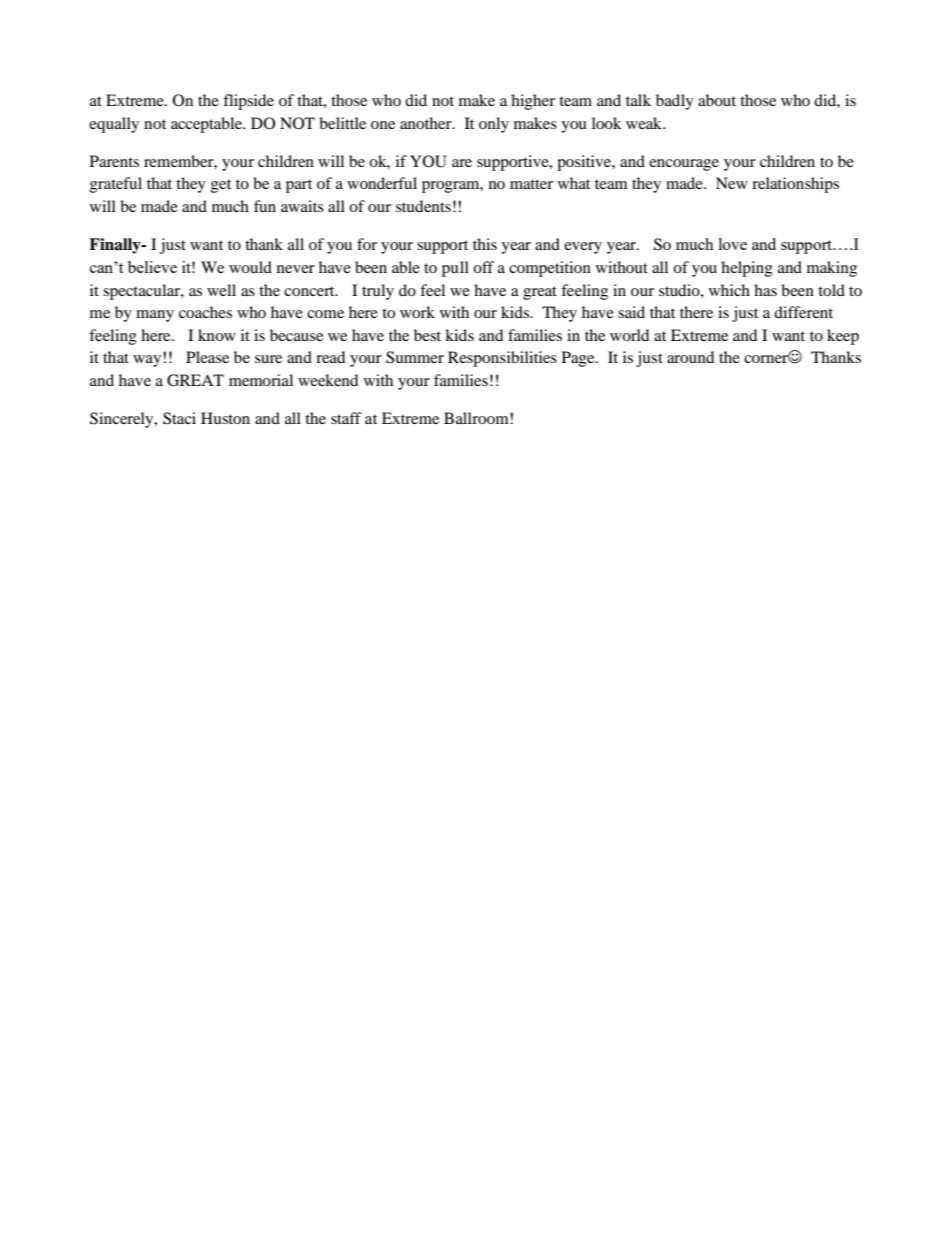 The width and height of the document is (952, 1233). I want to click on coaches, so click(205, 312).
